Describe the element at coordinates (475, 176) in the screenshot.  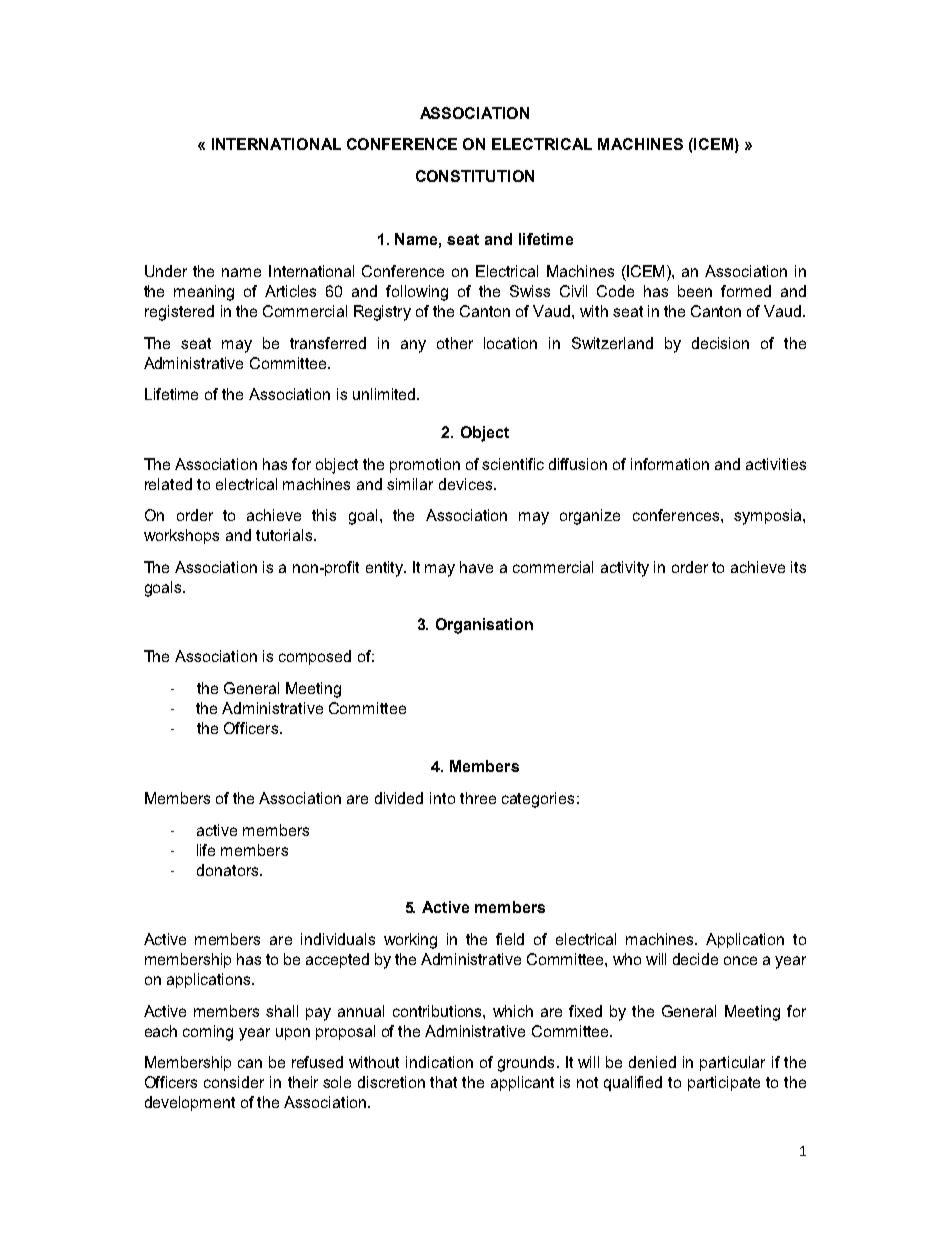
I see `CONSTITUTION` at that location.
